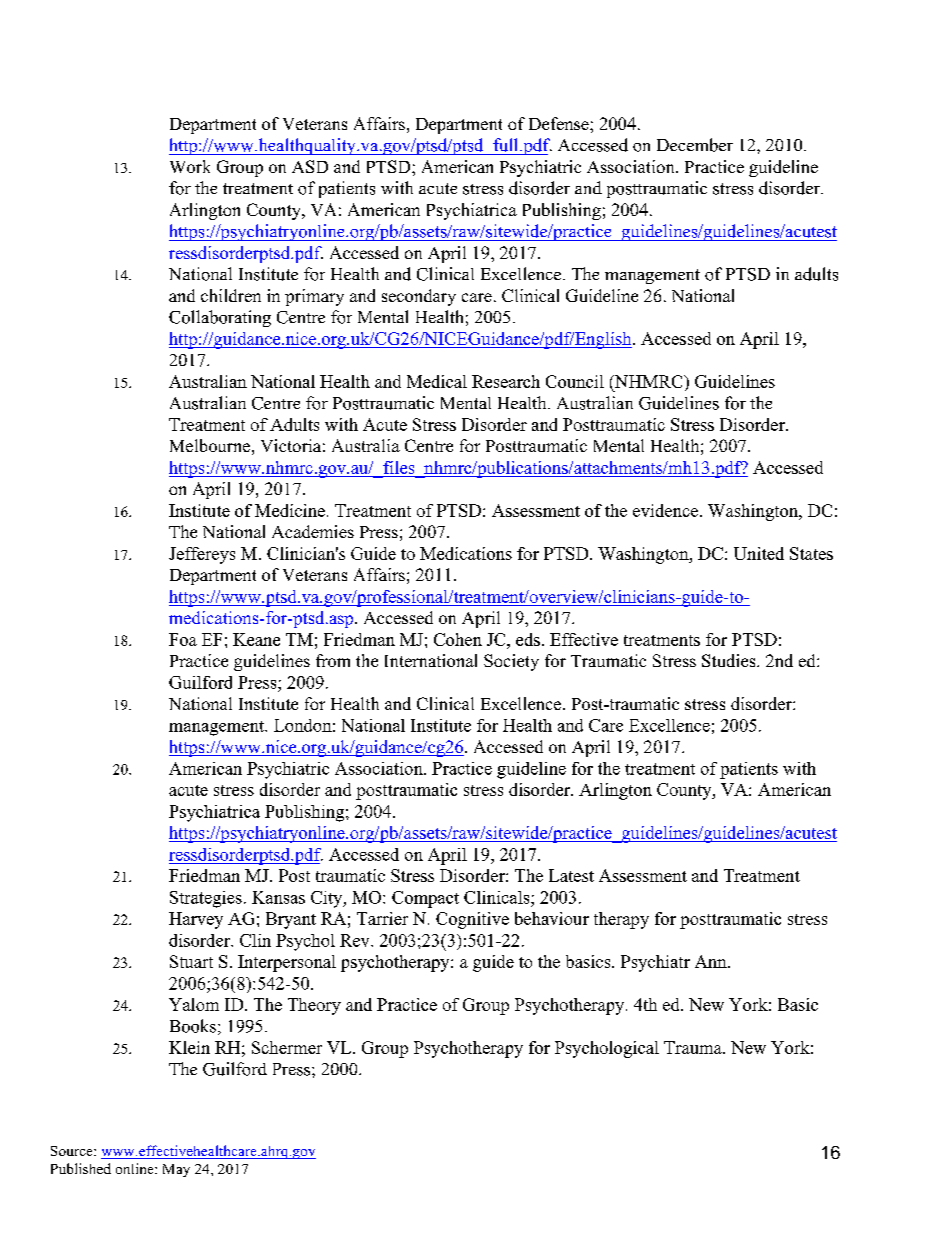  I want to click on Theory, so click(314, 1006).
